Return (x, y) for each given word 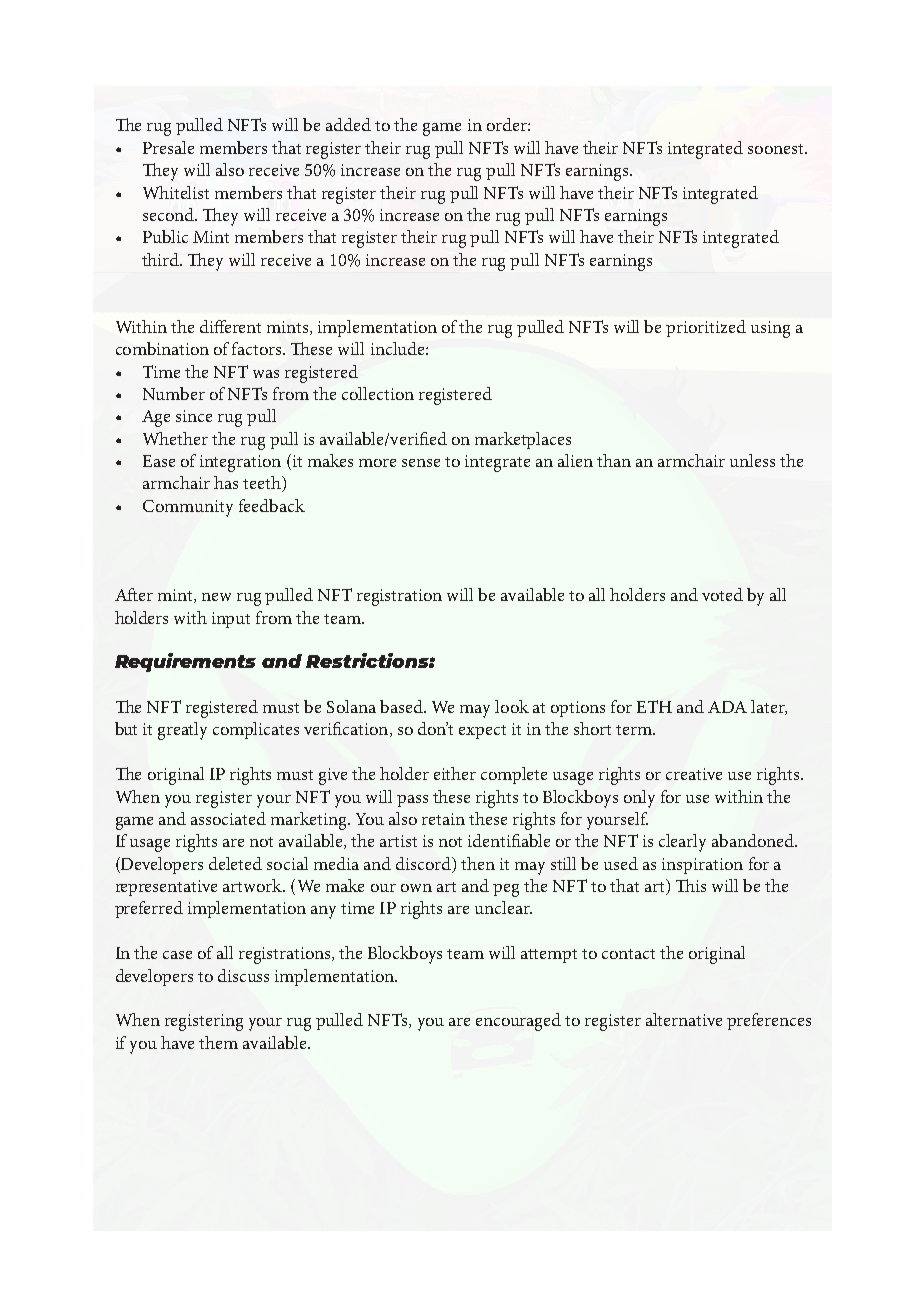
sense (421, 463)
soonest (777, 149)
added (348, 124)
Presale (168, 147)
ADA (727, 707)
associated (228, 818)
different (230, 326)
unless (752, 460)
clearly (682, 843)
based (402, 706)
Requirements (185, 662)
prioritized (706, 328)
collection (378, 393)
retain (443, 819)
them (218, 1042)
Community (188, 508)
